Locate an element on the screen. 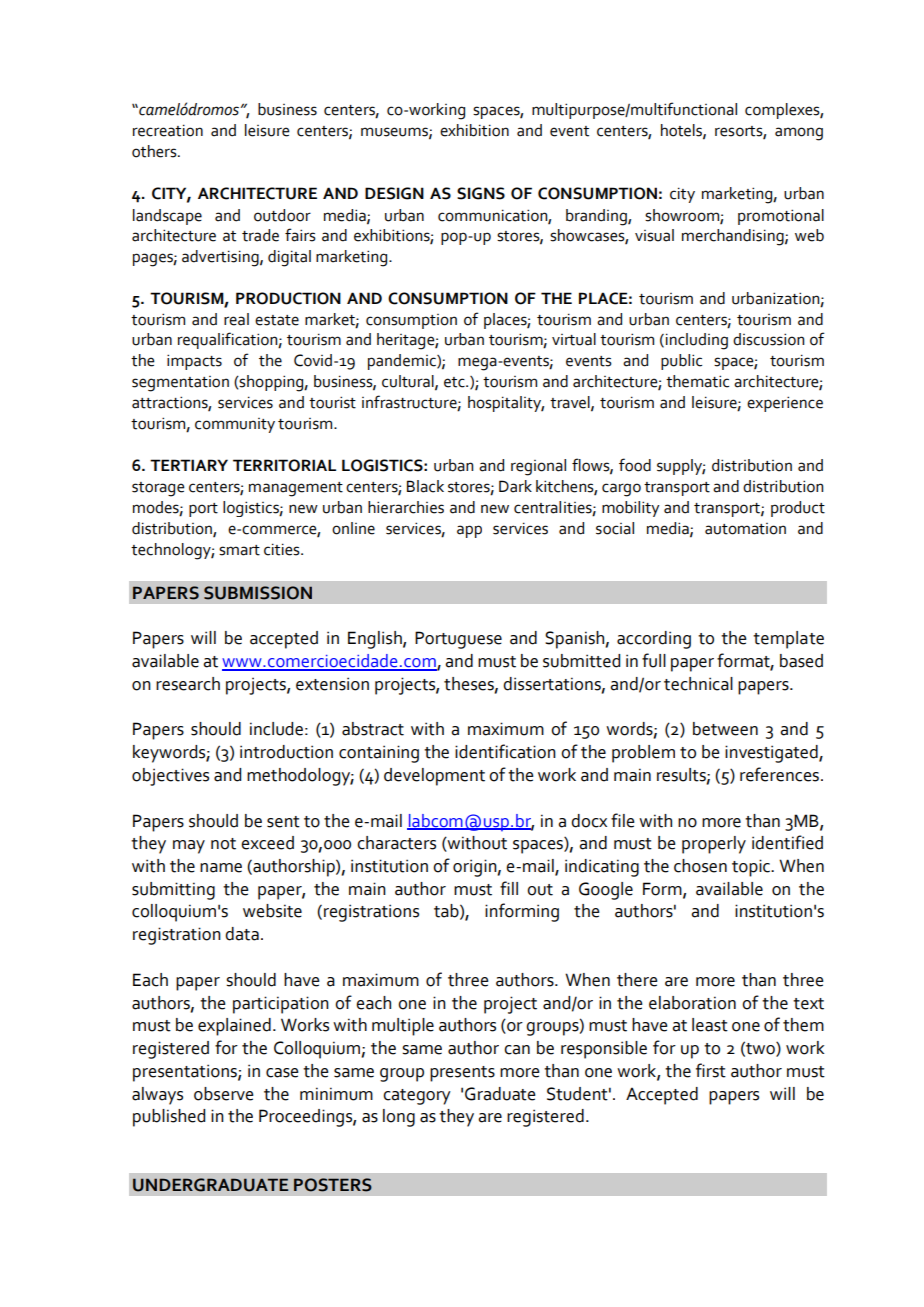 This screenshot has height=1307, width=924. TERTIARY is located at coordinates (189, 465).
